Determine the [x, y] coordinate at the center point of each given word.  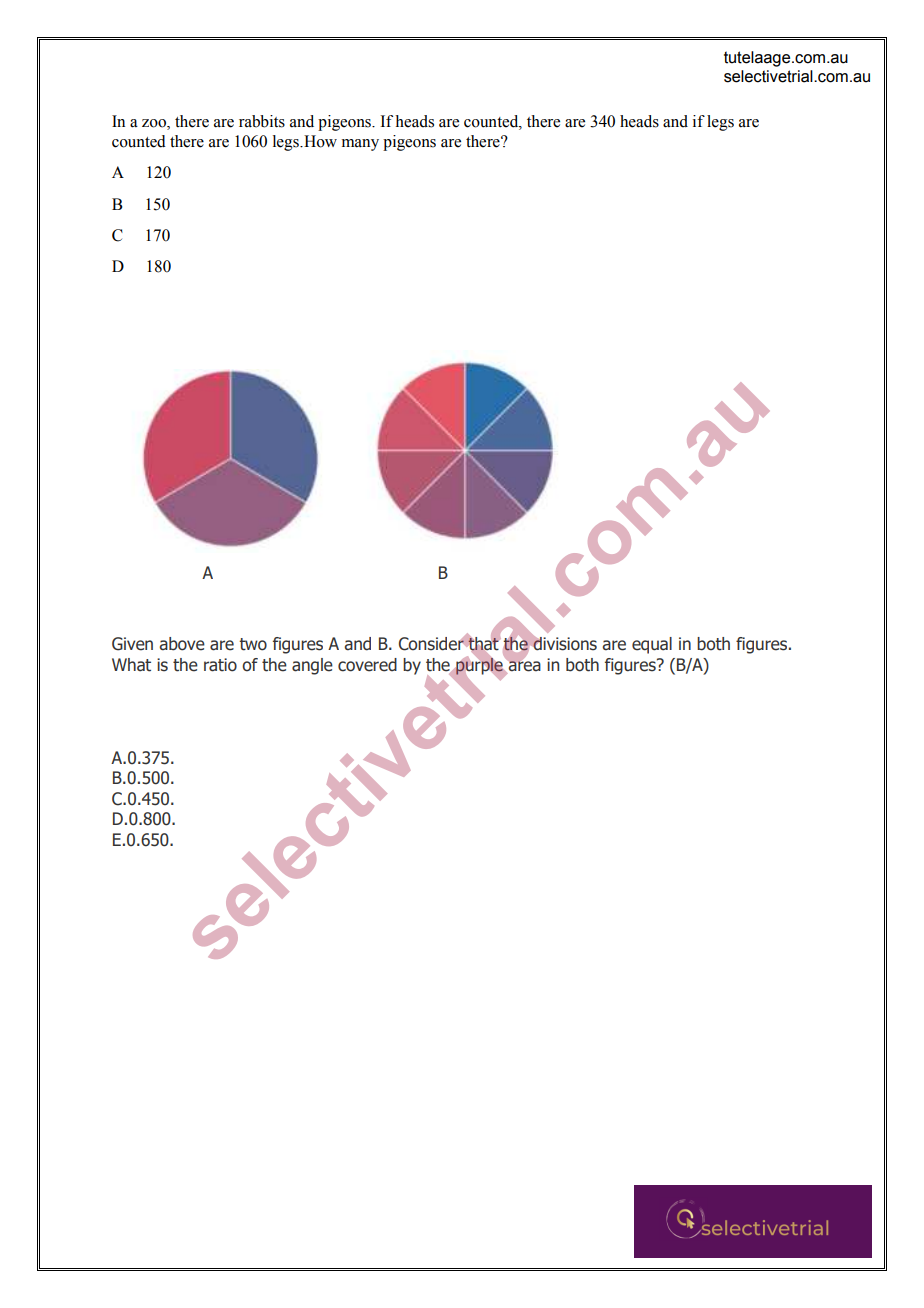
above [182, 644]
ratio [220, 665]
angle [312, 666]
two [253, 644]
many [360, 145]
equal [652, 645]
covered [367, 665]
